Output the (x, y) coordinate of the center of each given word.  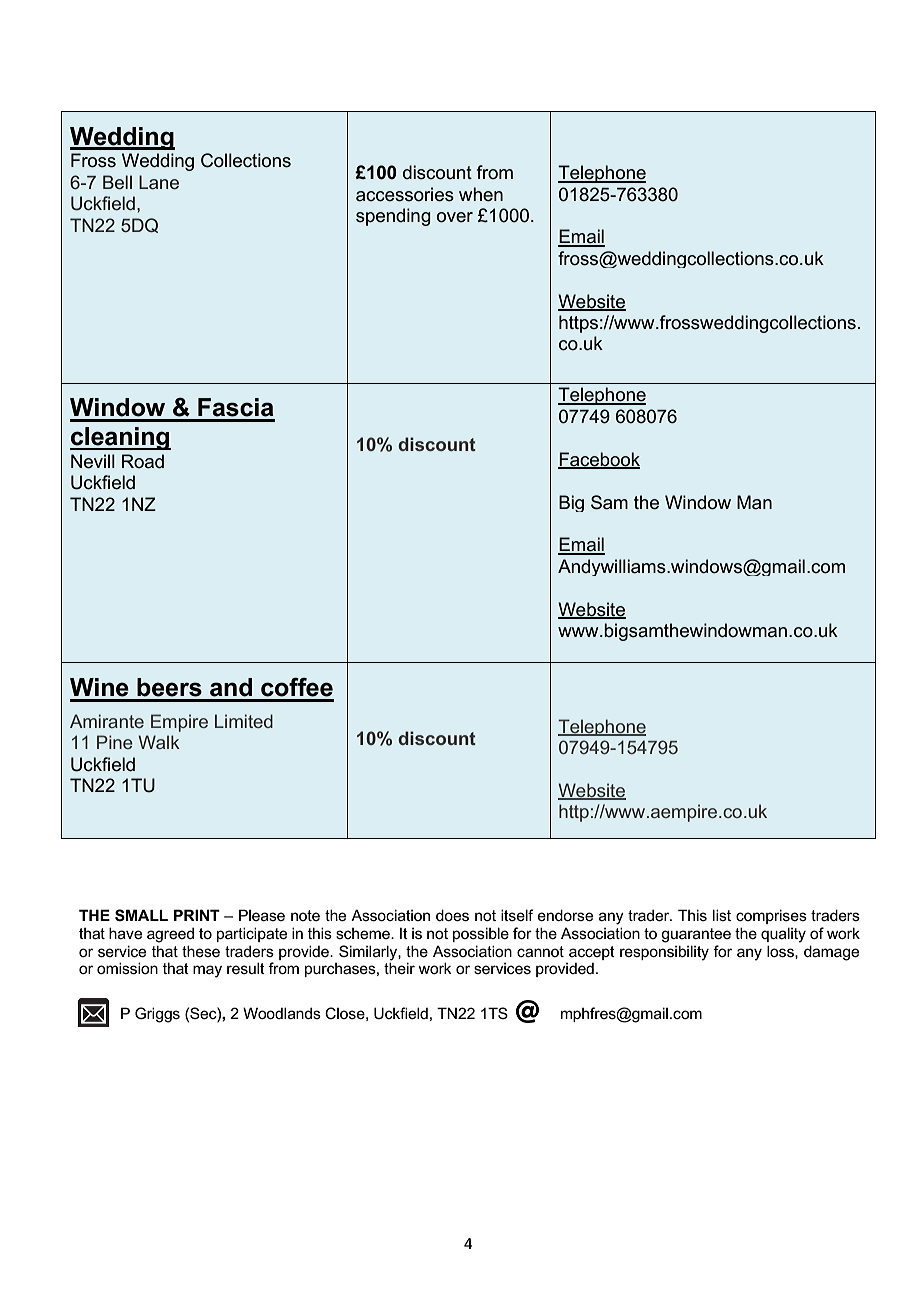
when (481, 194)
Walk (159, 742)
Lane (159, 182)
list (722, 915)
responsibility (664, 953)
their (399, 968)
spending (393, 217)
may (207, 971)
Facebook (599, 460)
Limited (244, 721)
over (455, 217)
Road (143, 461)
